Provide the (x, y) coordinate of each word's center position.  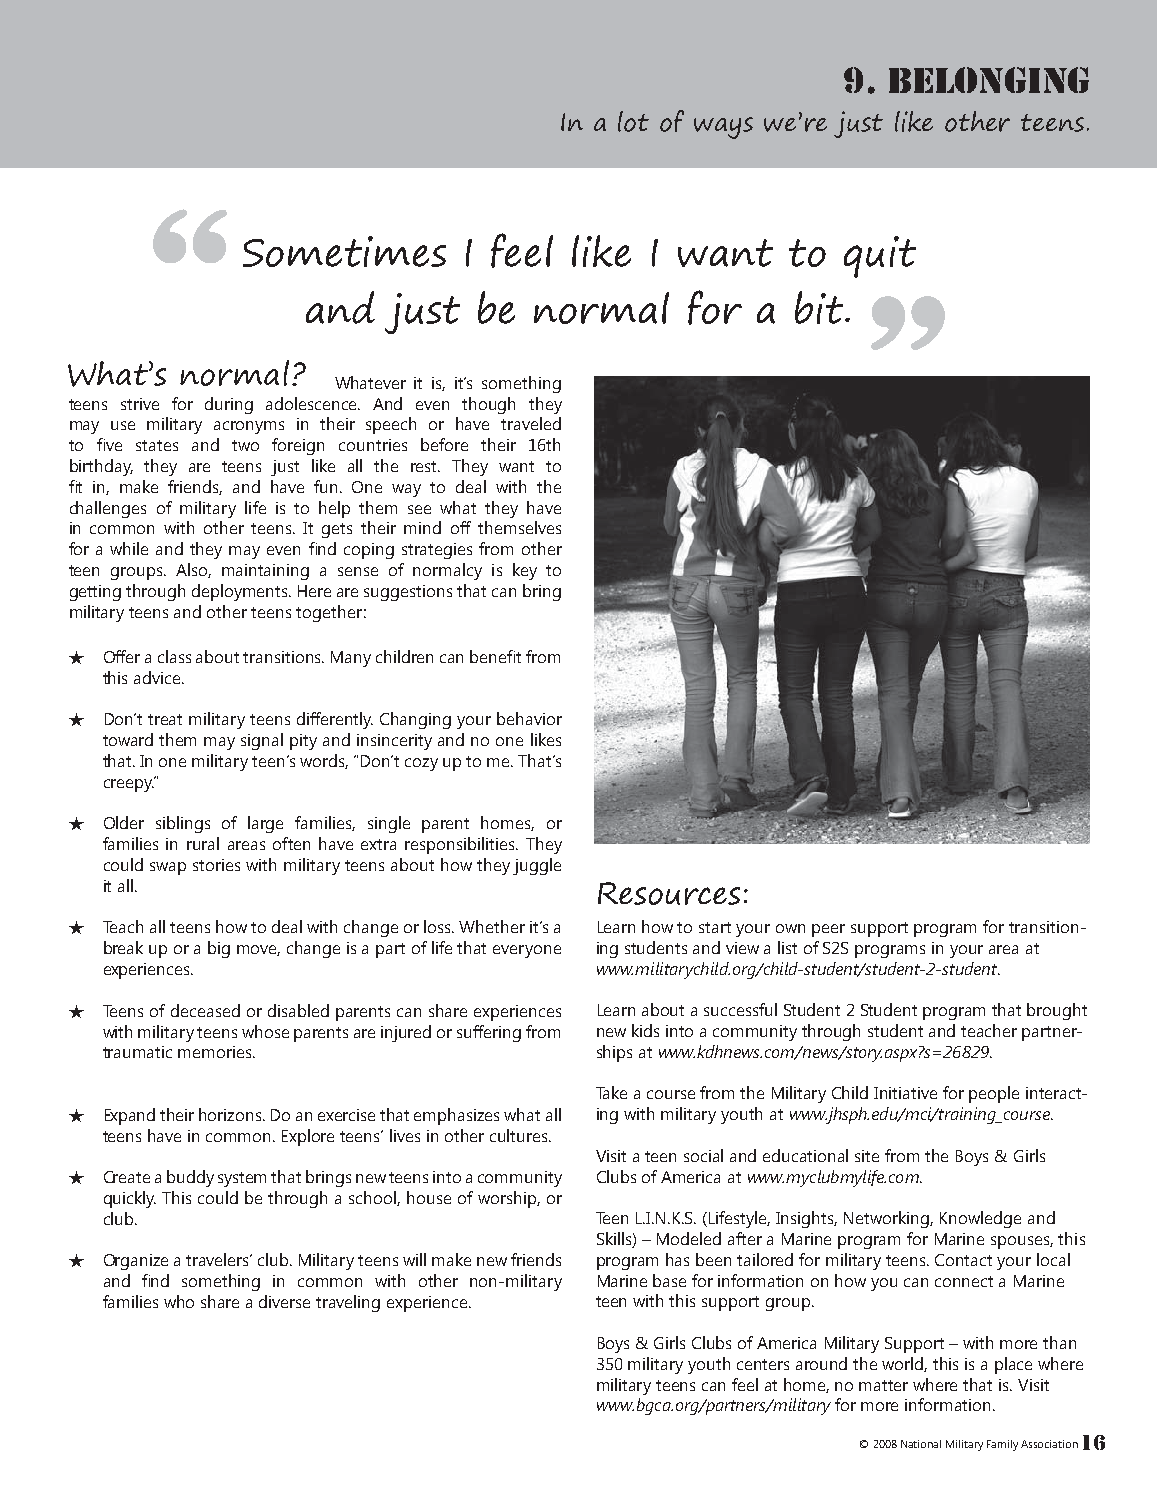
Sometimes (344, 251)
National (921, 1444)
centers (763, 1364)
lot (633, 121)
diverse (284, 1301)
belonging (989, 80)
